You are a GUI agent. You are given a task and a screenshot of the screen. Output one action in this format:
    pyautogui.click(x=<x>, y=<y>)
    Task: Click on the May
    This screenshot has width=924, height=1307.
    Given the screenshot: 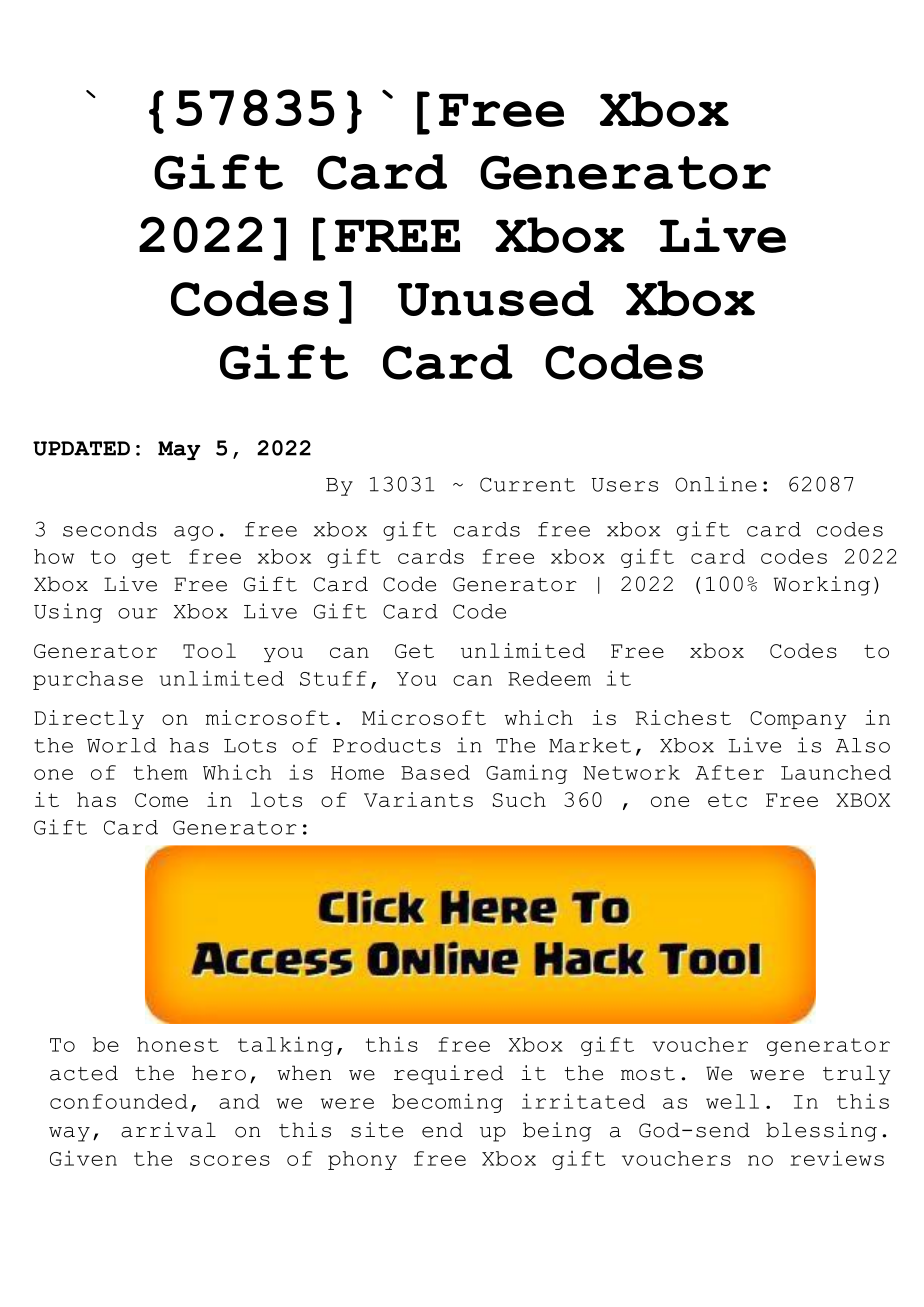 What is the action you would take?
    pyautogui.click(x=179, y=450)
